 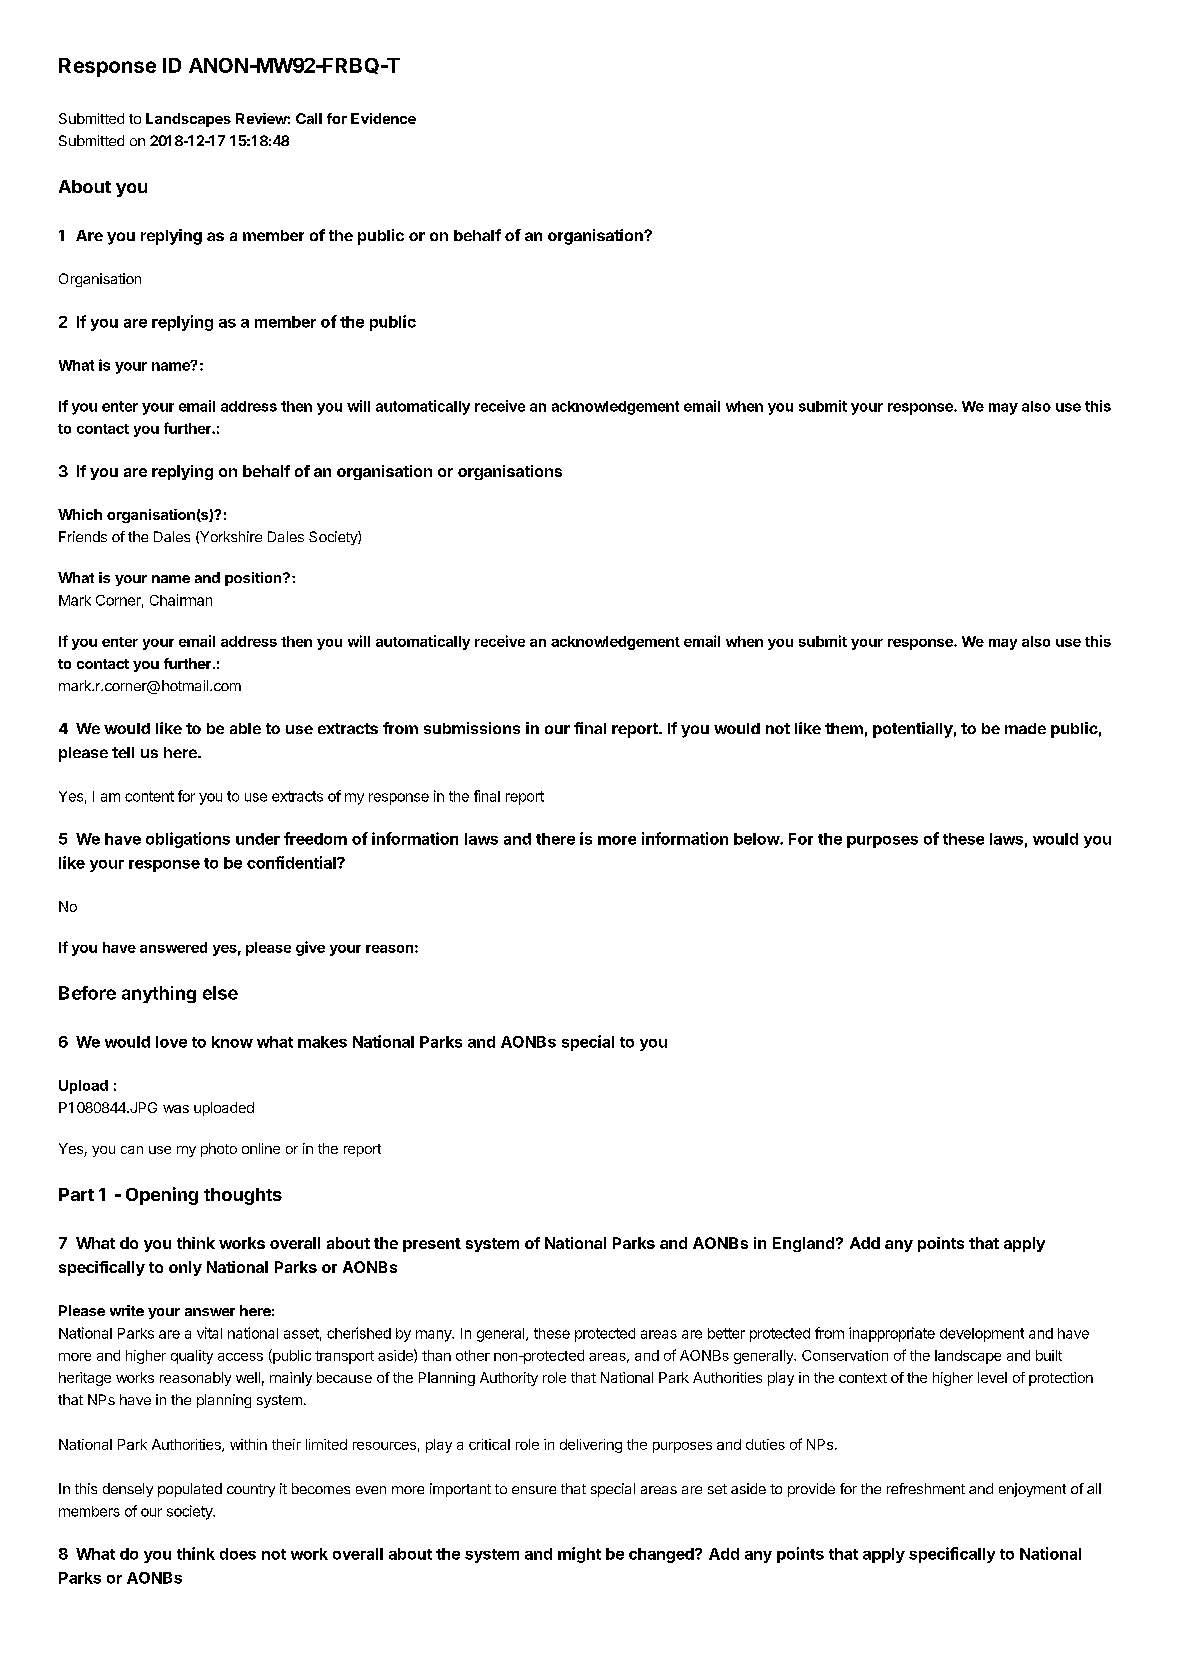 I want to click on Chairman, so click(x=181, y=600).
